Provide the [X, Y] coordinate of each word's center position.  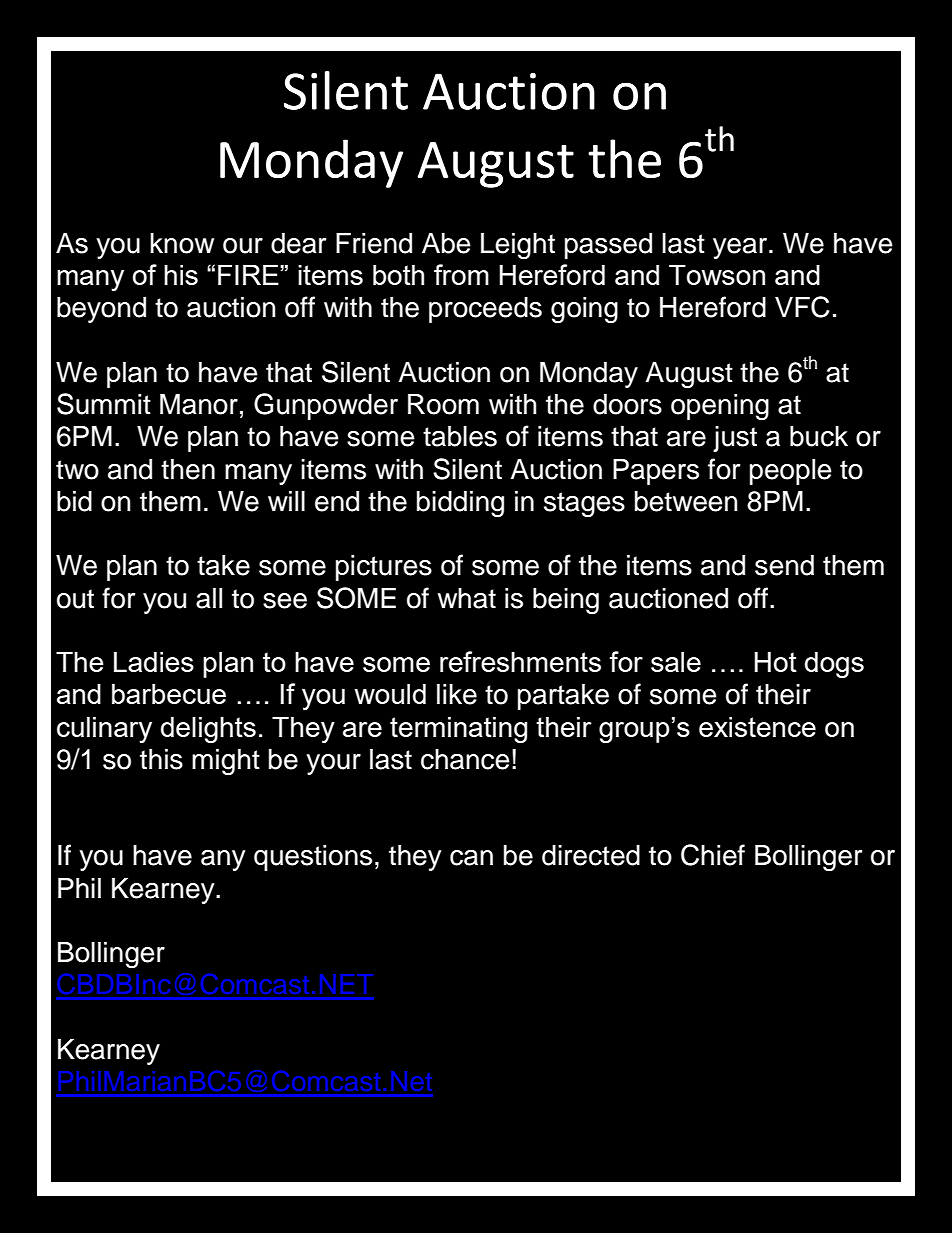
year [741, 248]
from [461, 274]
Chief [713, 855]
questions [313, 858]
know [182, 243]
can [471, 858]
